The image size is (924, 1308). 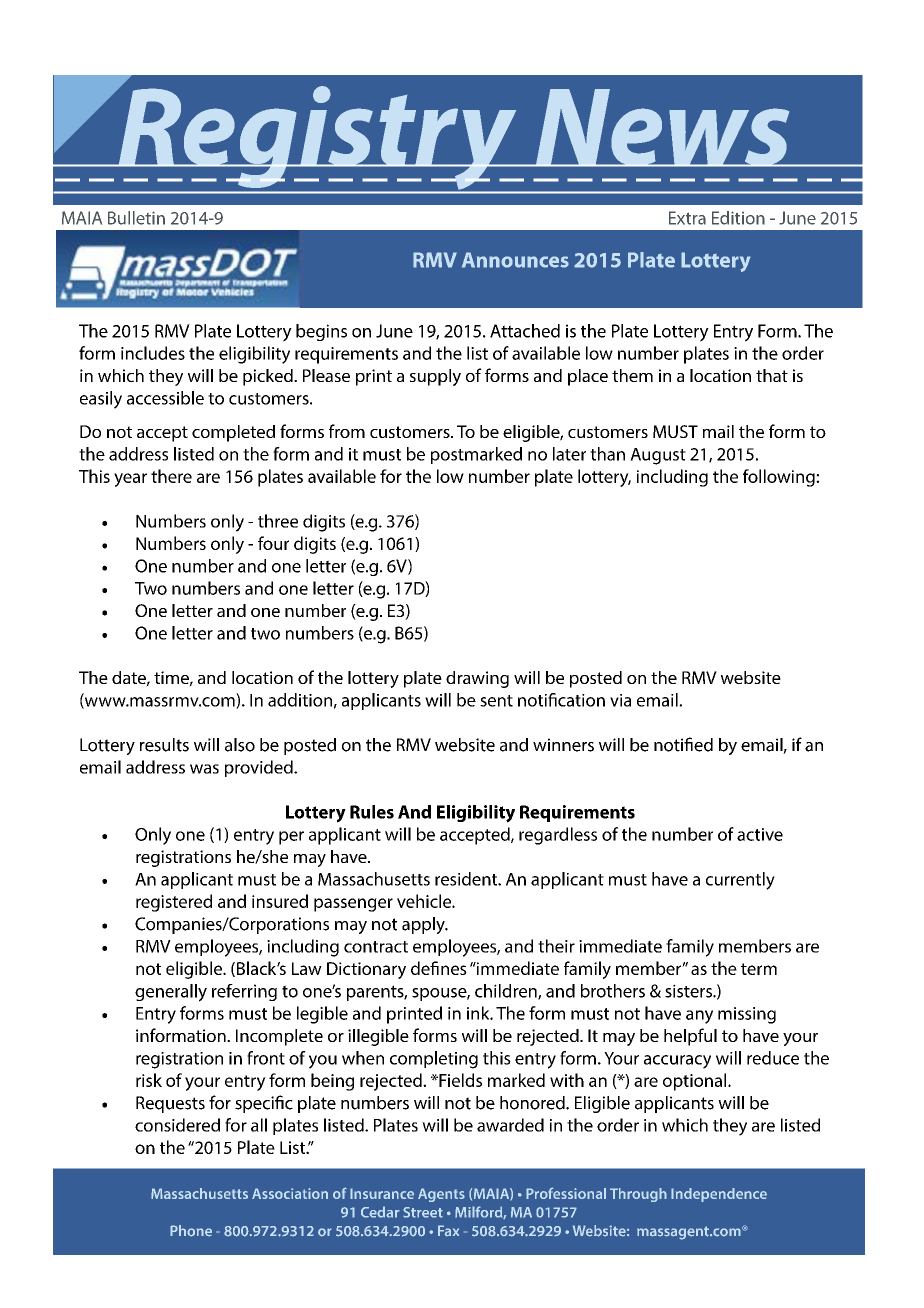 I want to click on there, so click(x=171, y=476).
